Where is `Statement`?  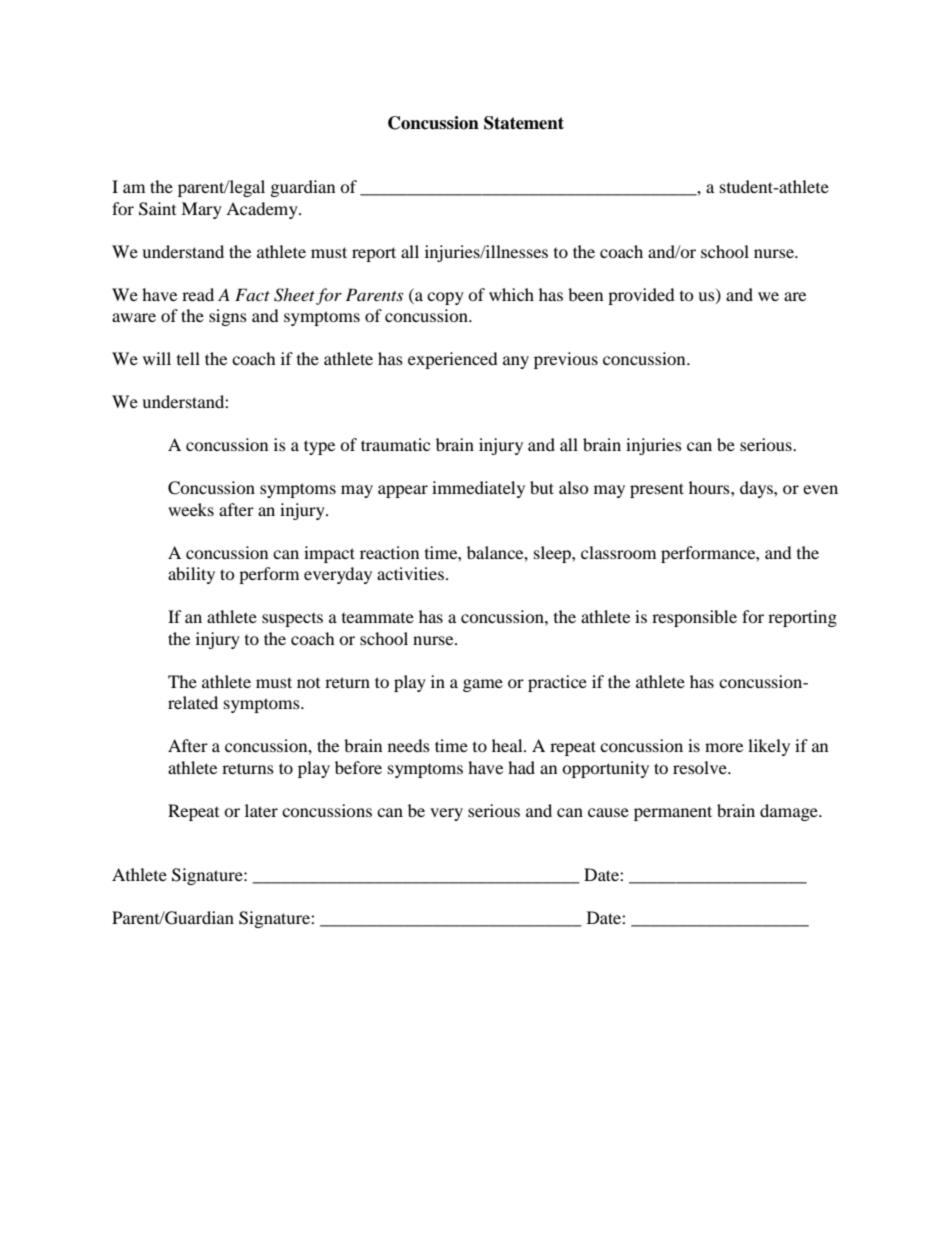 Statement is located at coordinates (524, 123).
